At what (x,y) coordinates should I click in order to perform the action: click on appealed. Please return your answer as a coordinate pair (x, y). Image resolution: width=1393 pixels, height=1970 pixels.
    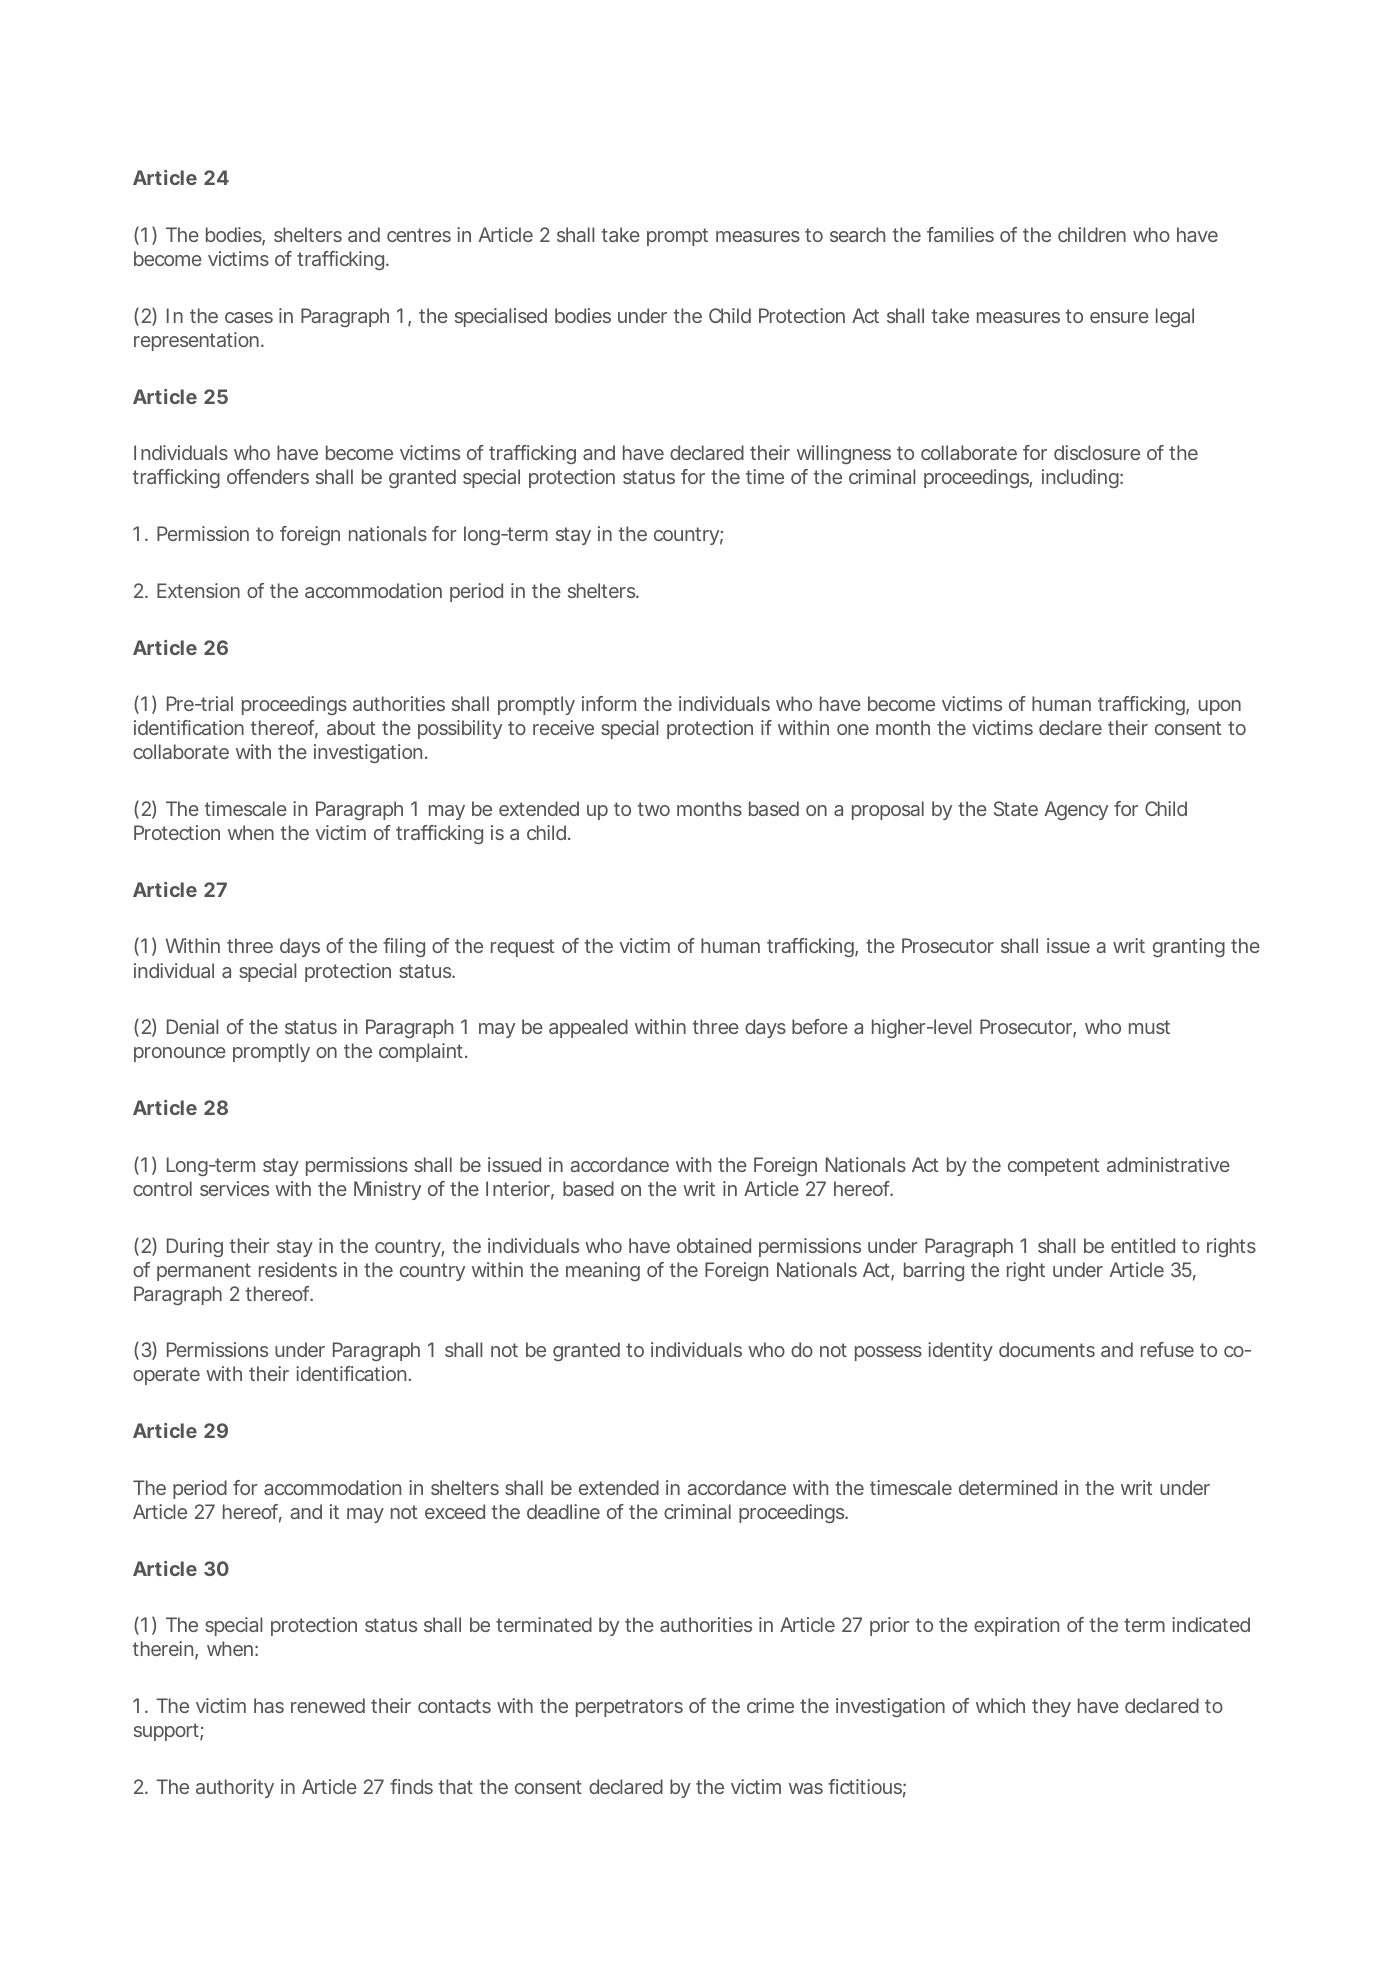
    Looking at the image, I should click on (588, 1028).
